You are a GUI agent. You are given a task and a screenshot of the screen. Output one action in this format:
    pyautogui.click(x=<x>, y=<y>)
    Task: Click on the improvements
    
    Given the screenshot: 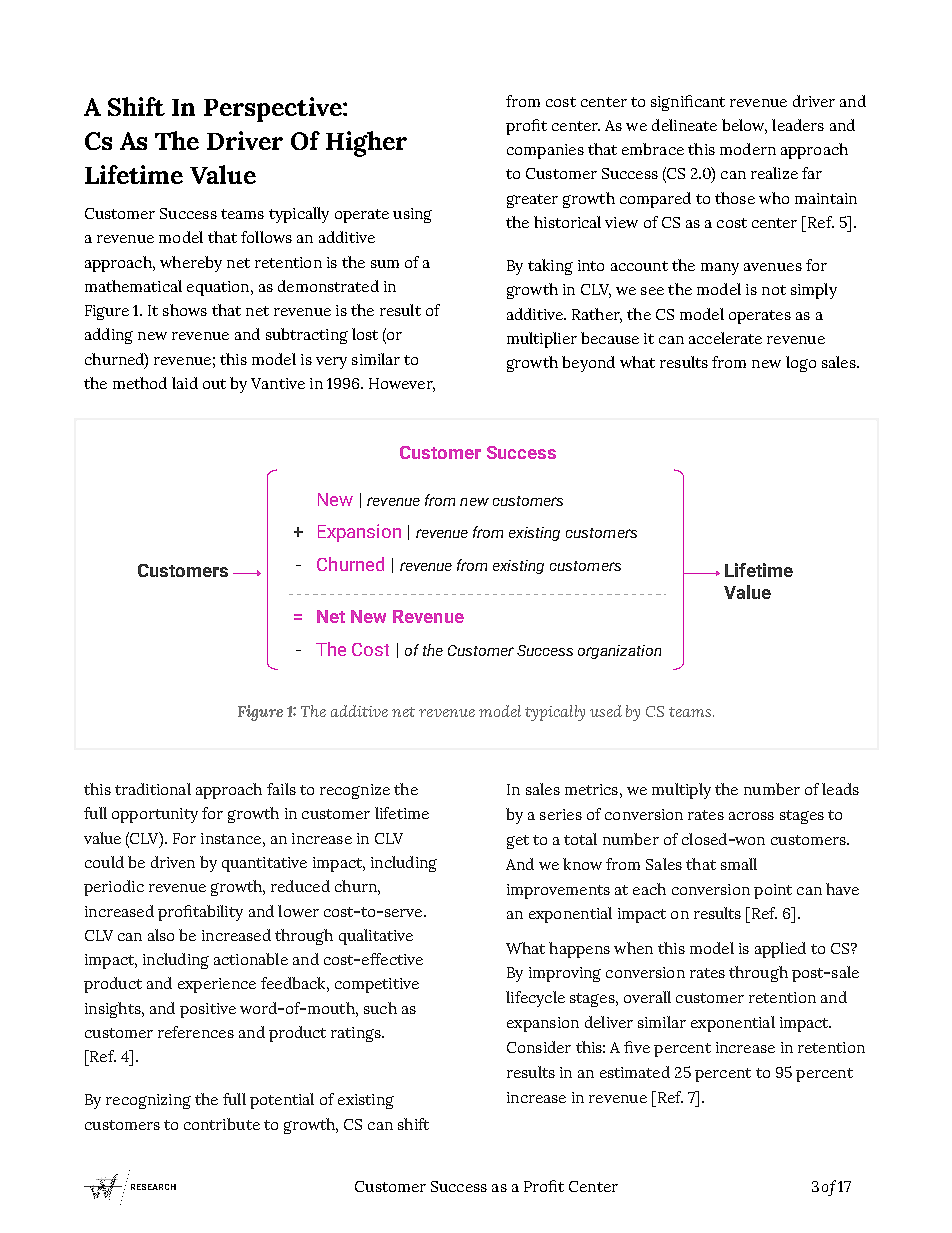 What is the action you would take?
    pyautogui.click(x=558, y=891)
